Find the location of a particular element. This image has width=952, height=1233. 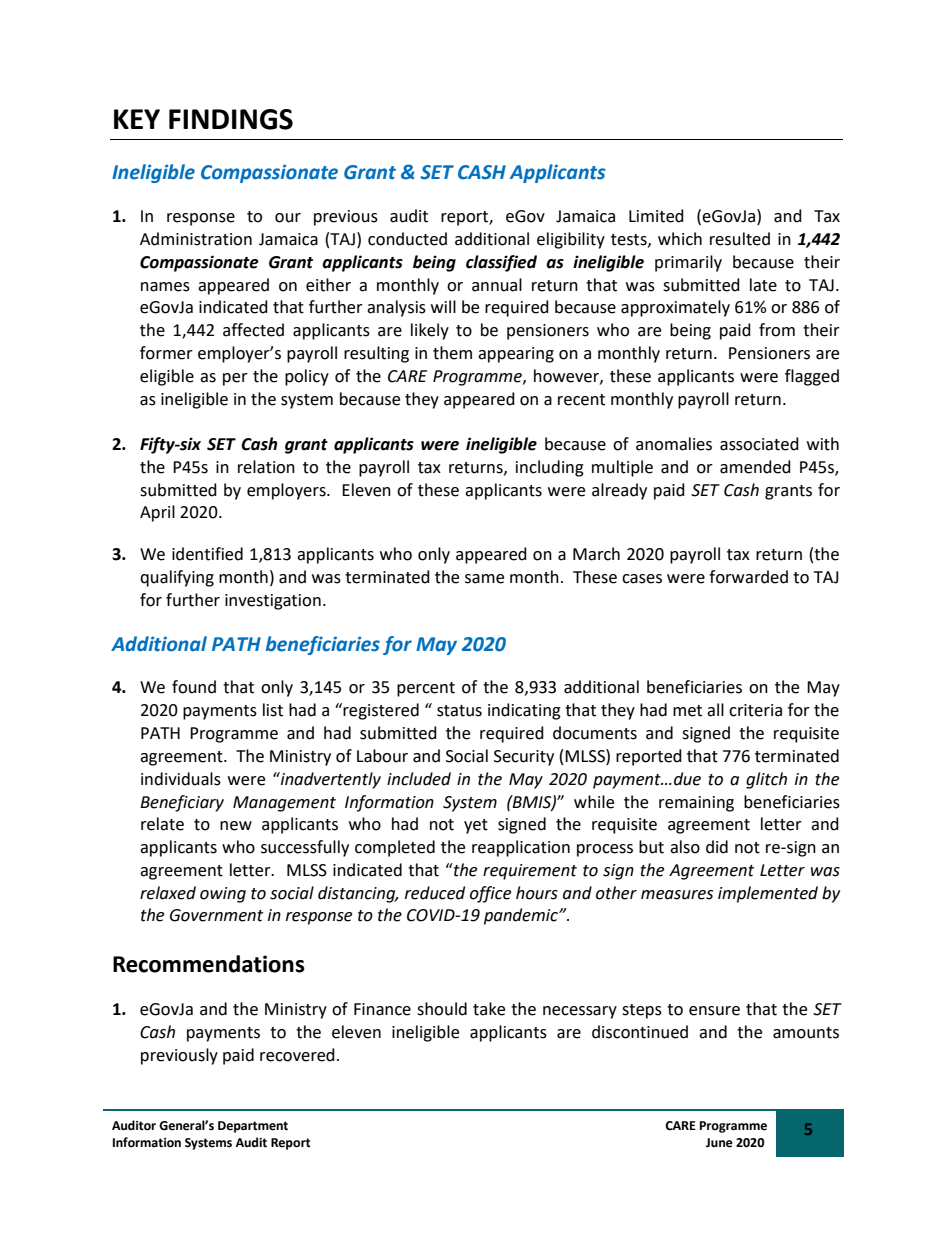

conducted is located at coordinates (407, 239).
